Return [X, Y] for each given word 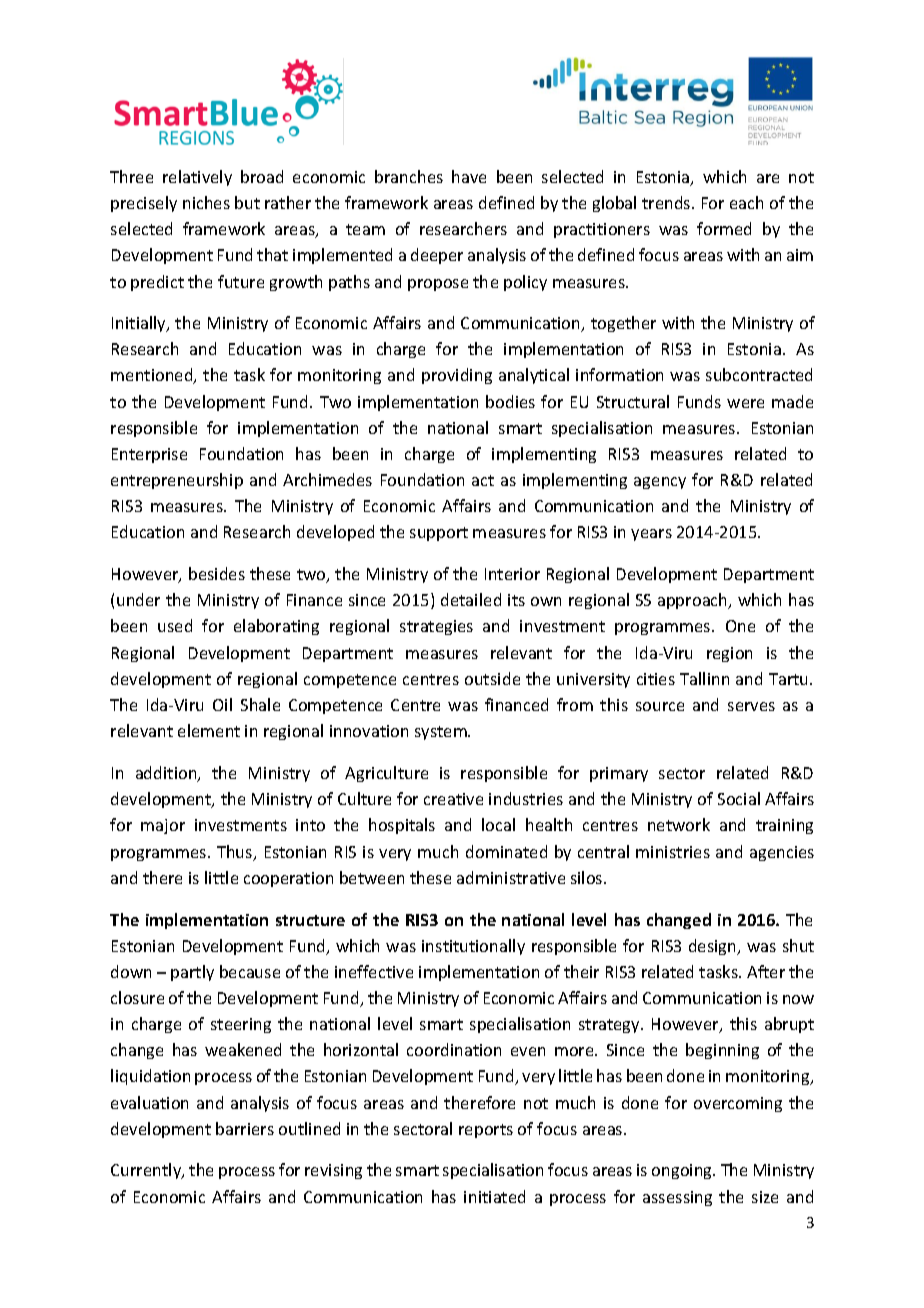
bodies [510, 401]
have [469, 176]
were [745, 403]
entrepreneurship [177, 481]
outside [492, 678]
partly [192, 973]
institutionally [473, 947]
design [714, 947]
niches [206, 202]
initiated [494, 1196]
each [746, 202]
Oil [222, 704]
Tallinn [704, 678]
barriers [245, 1128]
